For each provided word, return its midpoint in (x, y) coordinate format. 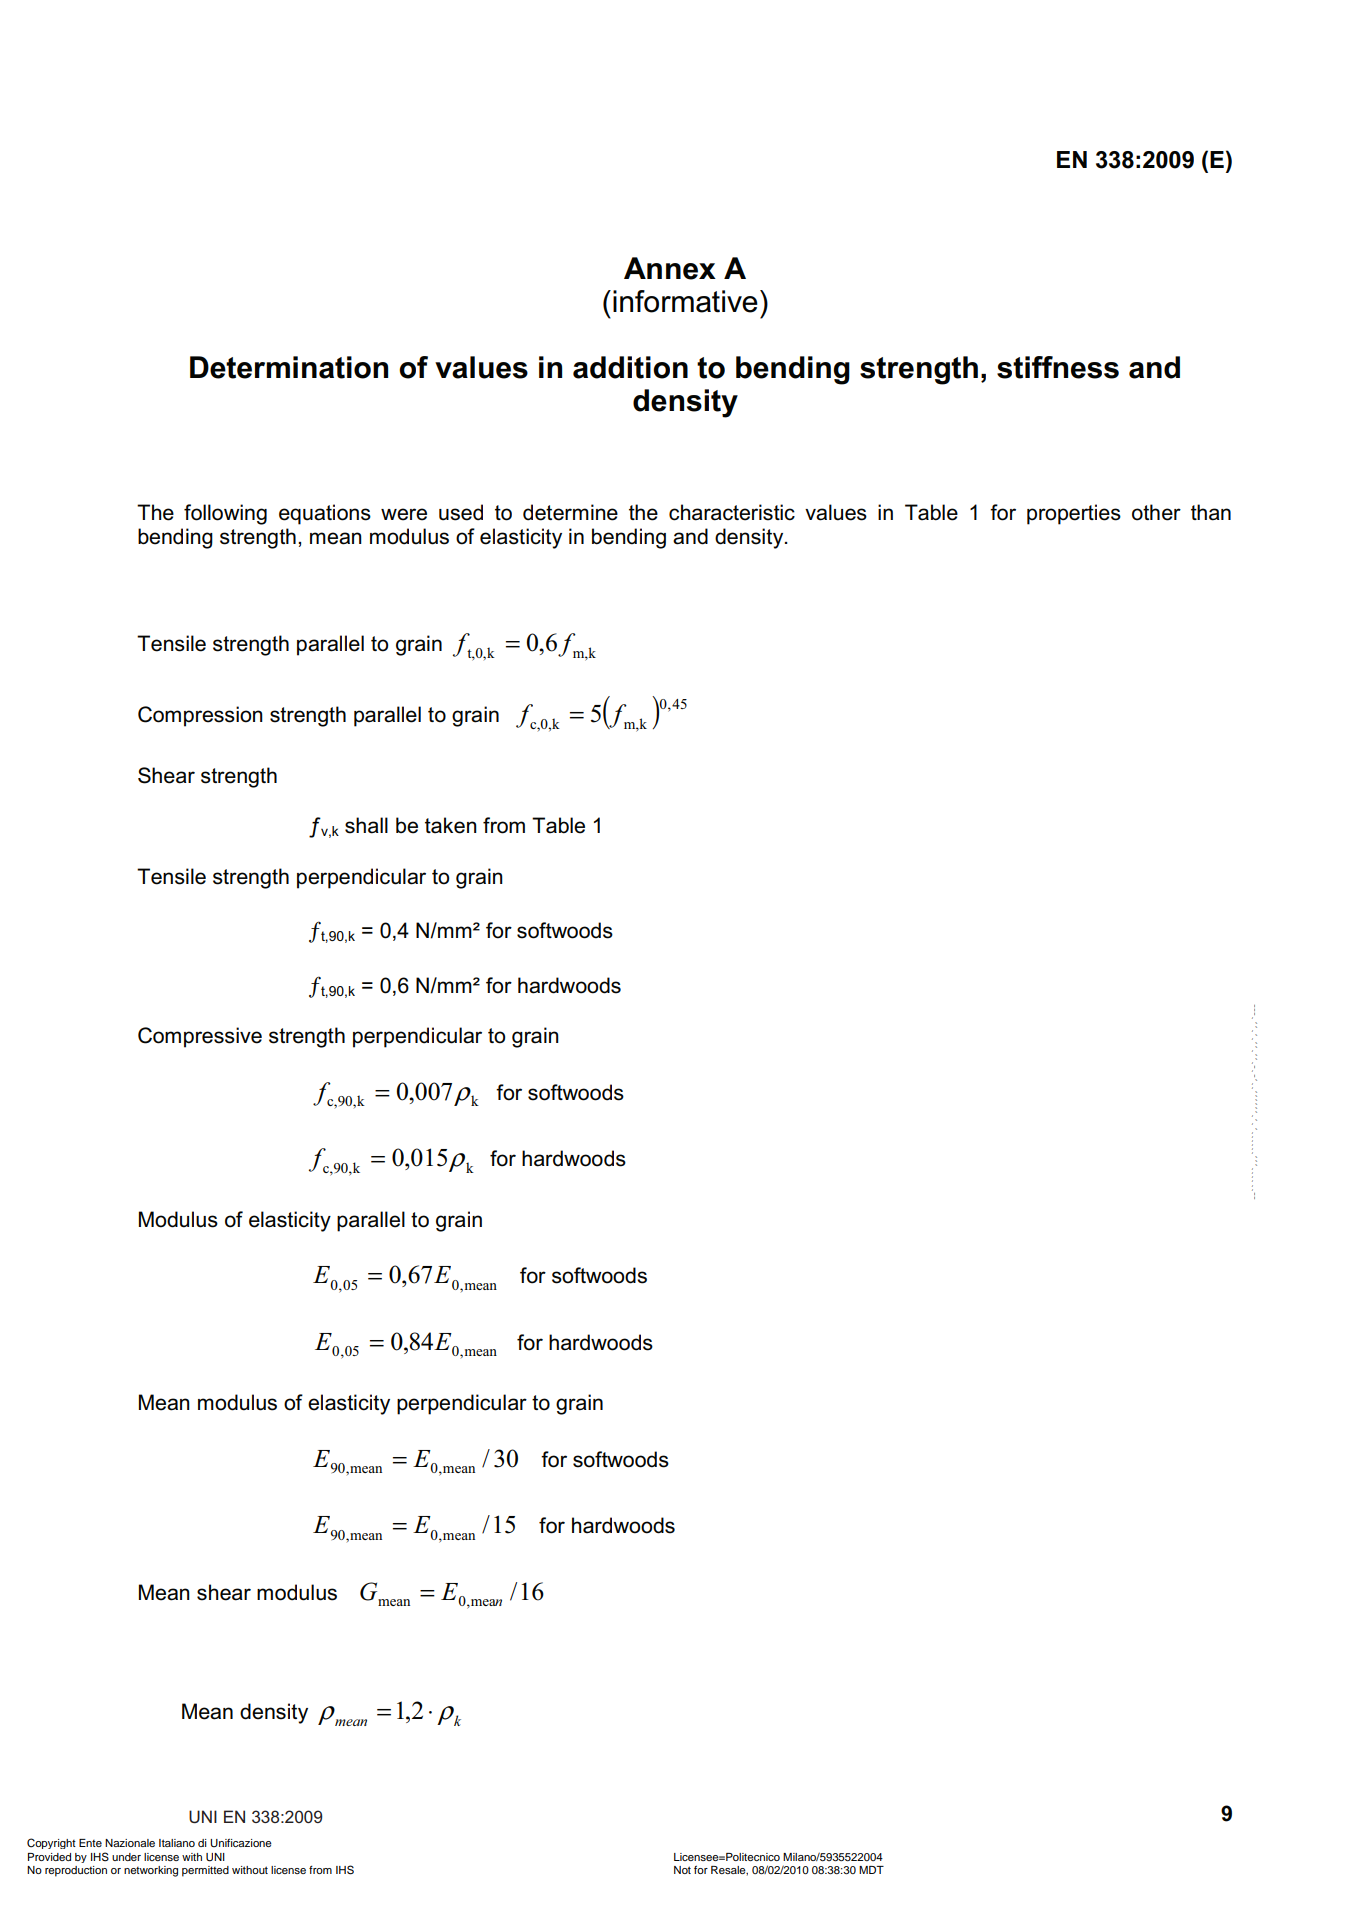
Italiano (177, 1843)
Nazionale (130, 1843)
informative (685, 301)
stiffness (1058, 367)
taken (451, 825)
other (1156, 512)
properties (1074, 514)
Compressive (200, 1037)
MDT (871, 1870)
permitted (205, 1871)
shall (366, 825)
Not (682, 1870)
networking (151, 1871)
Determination (289, 367)
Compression (200, 716)
